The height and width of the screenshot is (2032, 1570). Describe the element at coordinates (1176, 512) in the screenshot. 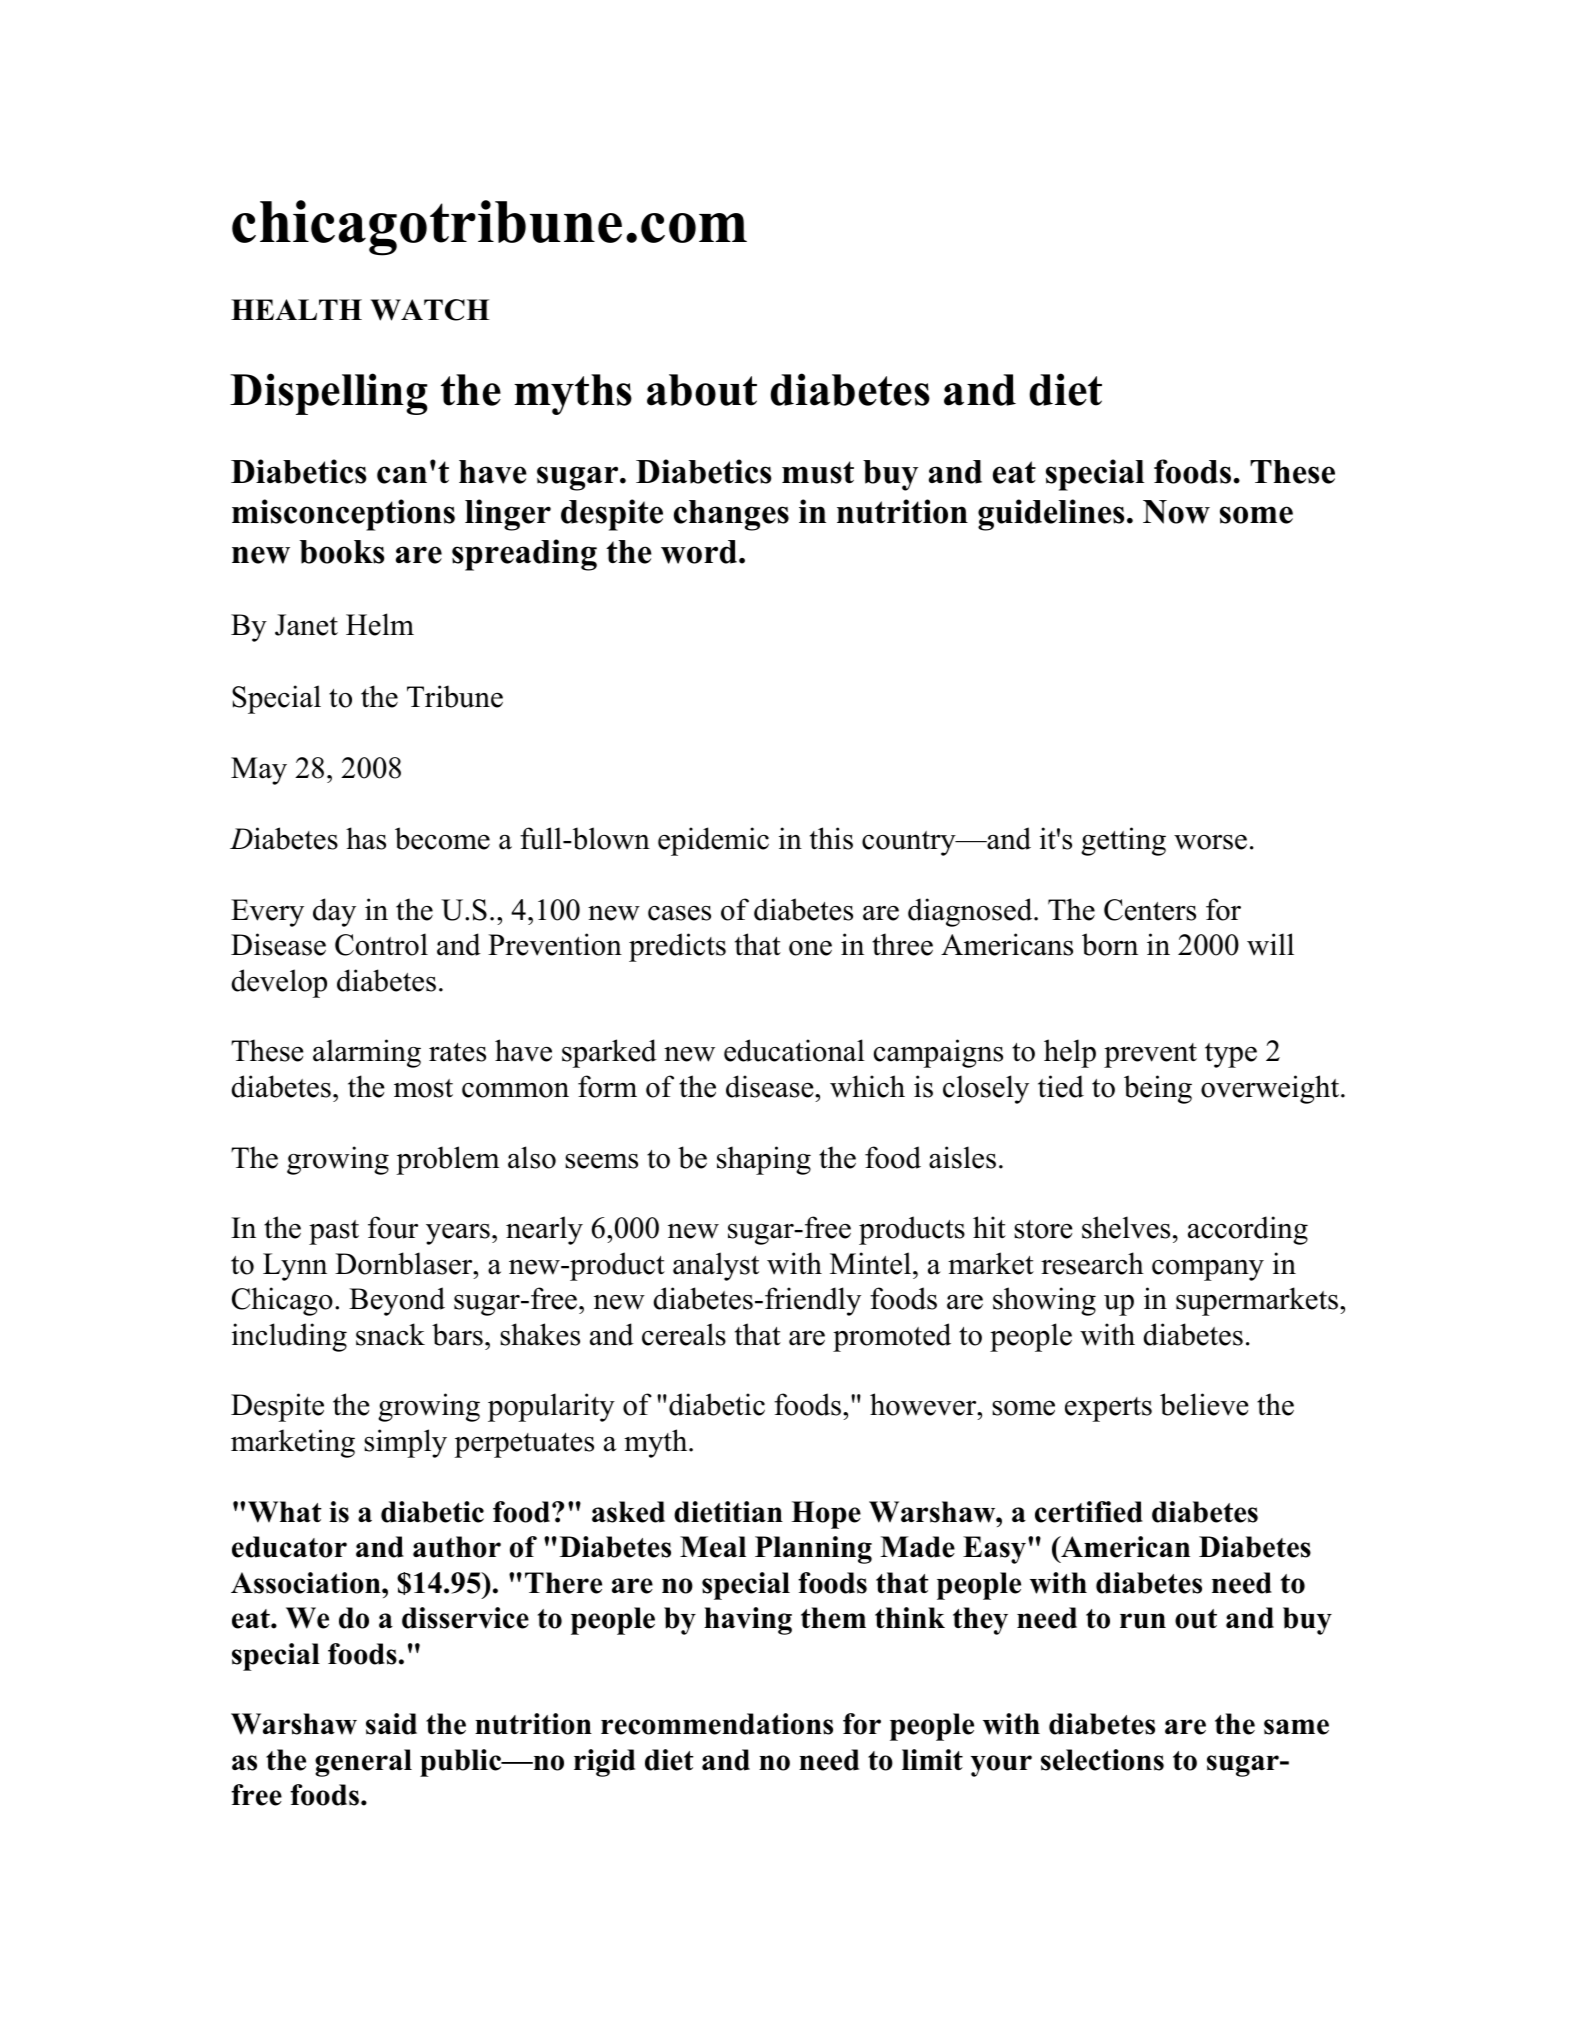

I see `Now` at that location.
